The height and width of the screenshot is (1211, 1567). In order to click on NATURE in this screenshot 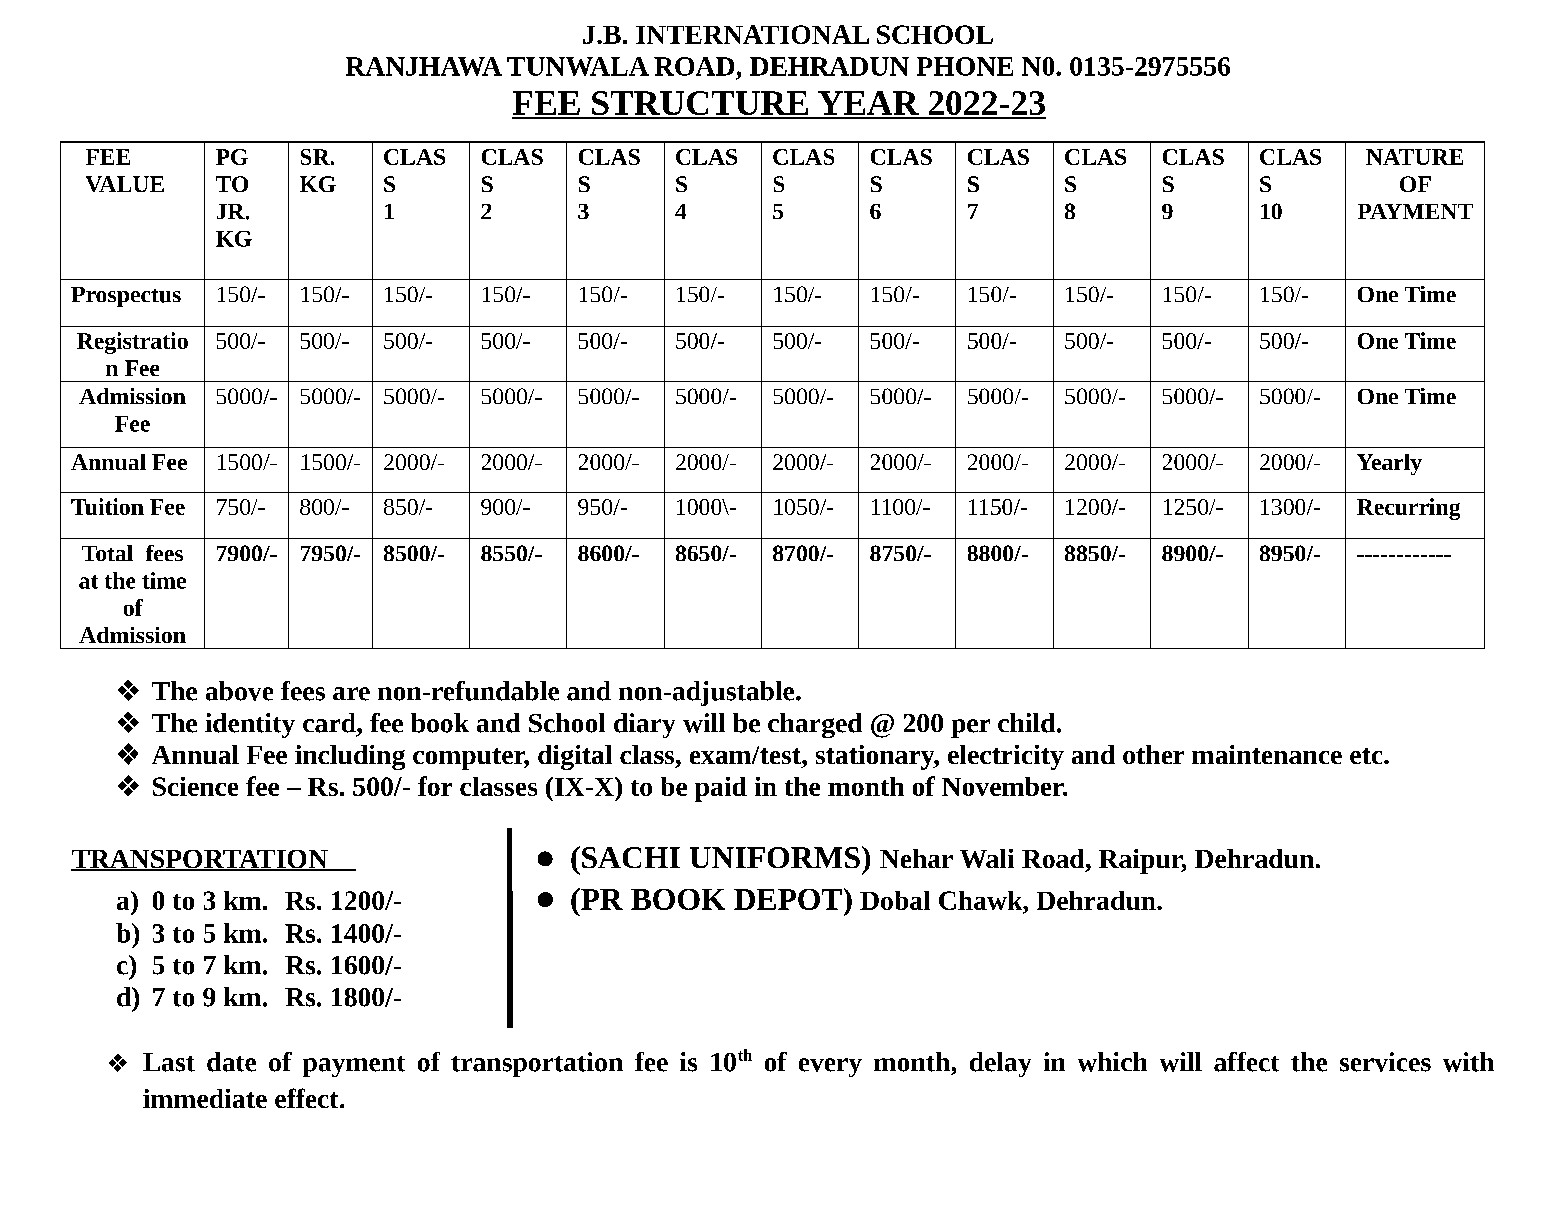, I will do `click(1414, 157)`.
